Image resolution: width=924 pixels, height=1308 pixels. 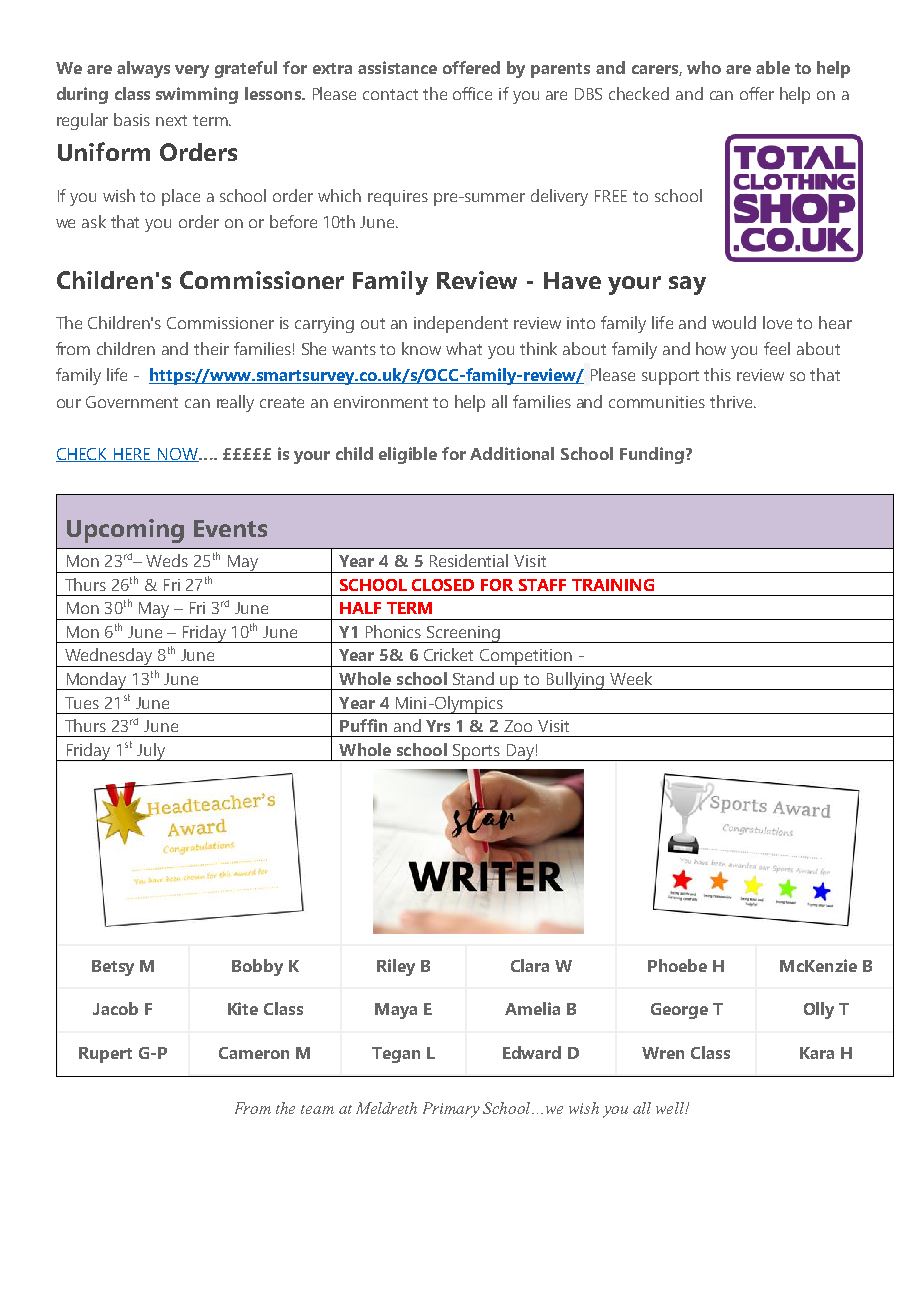 What do you see at coordinates (464, 348) in the screenshot?
I see `what` at bounding box center [464, 348].
